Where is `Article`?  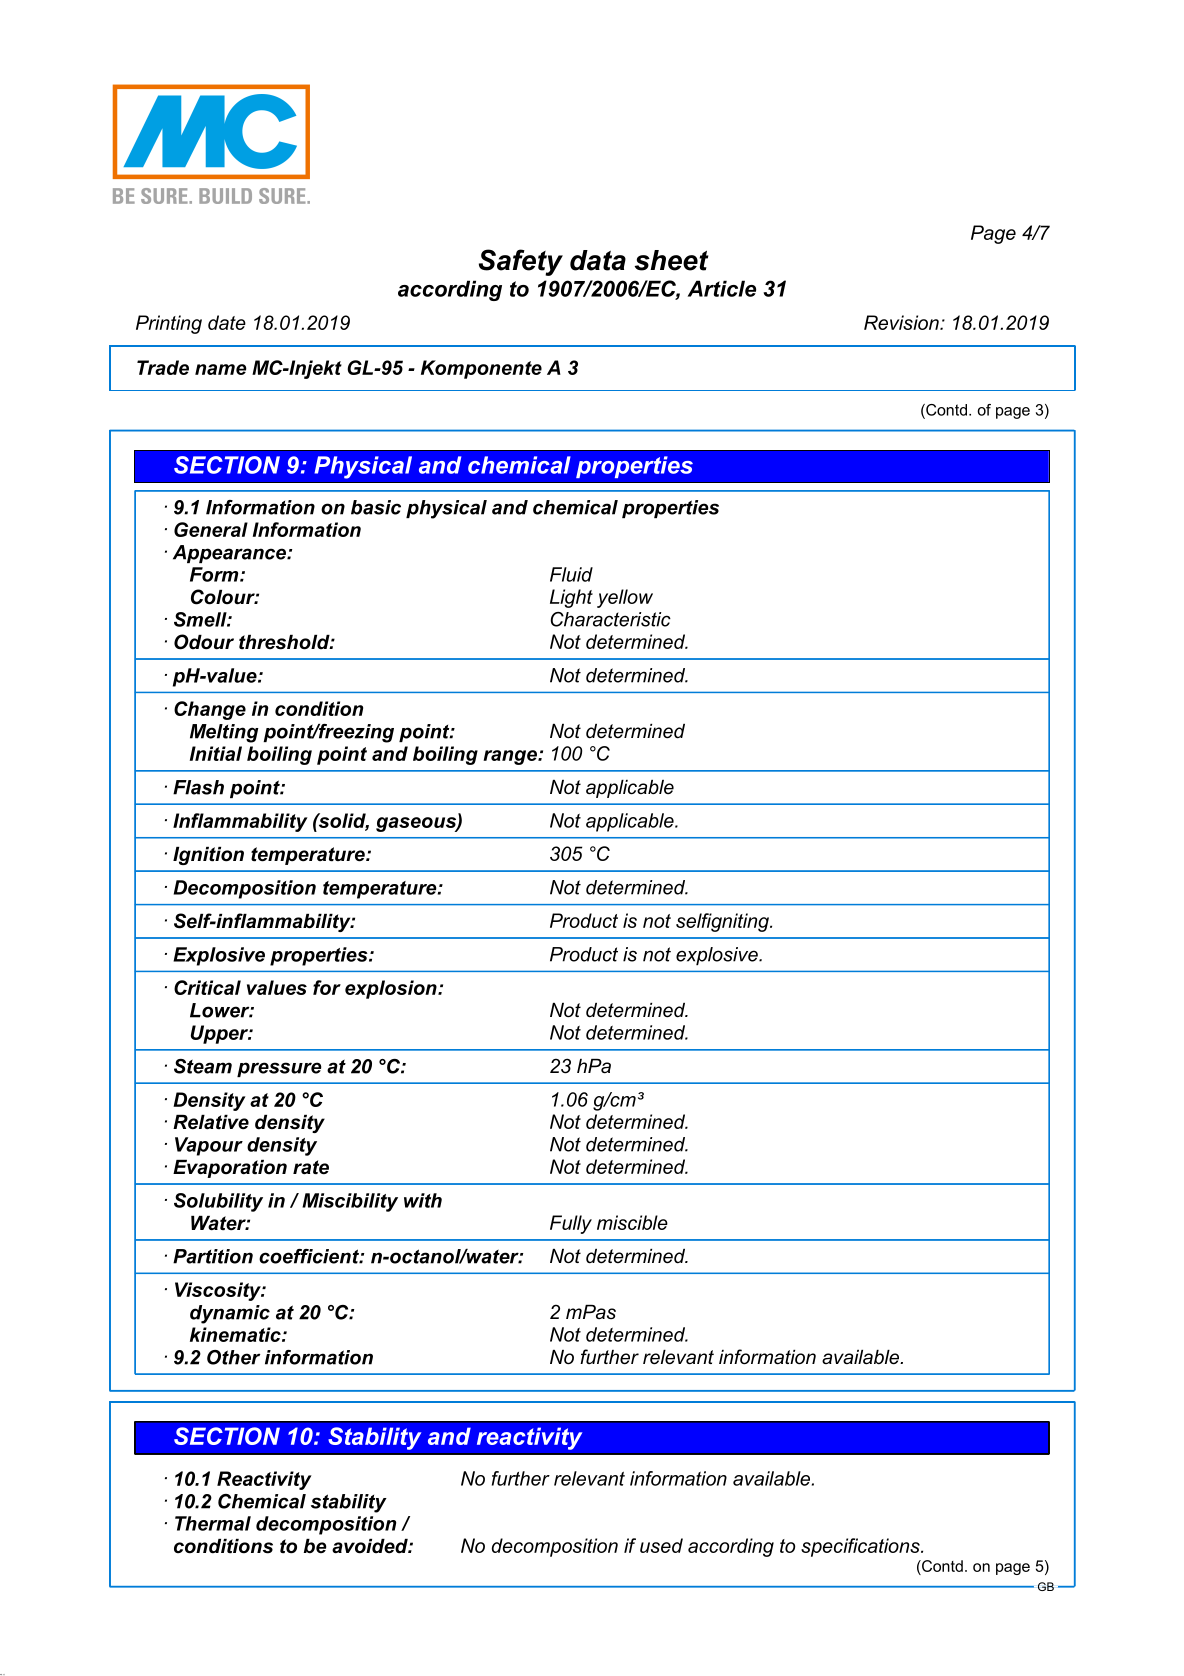
Article is located at coordinates (722, 288).
